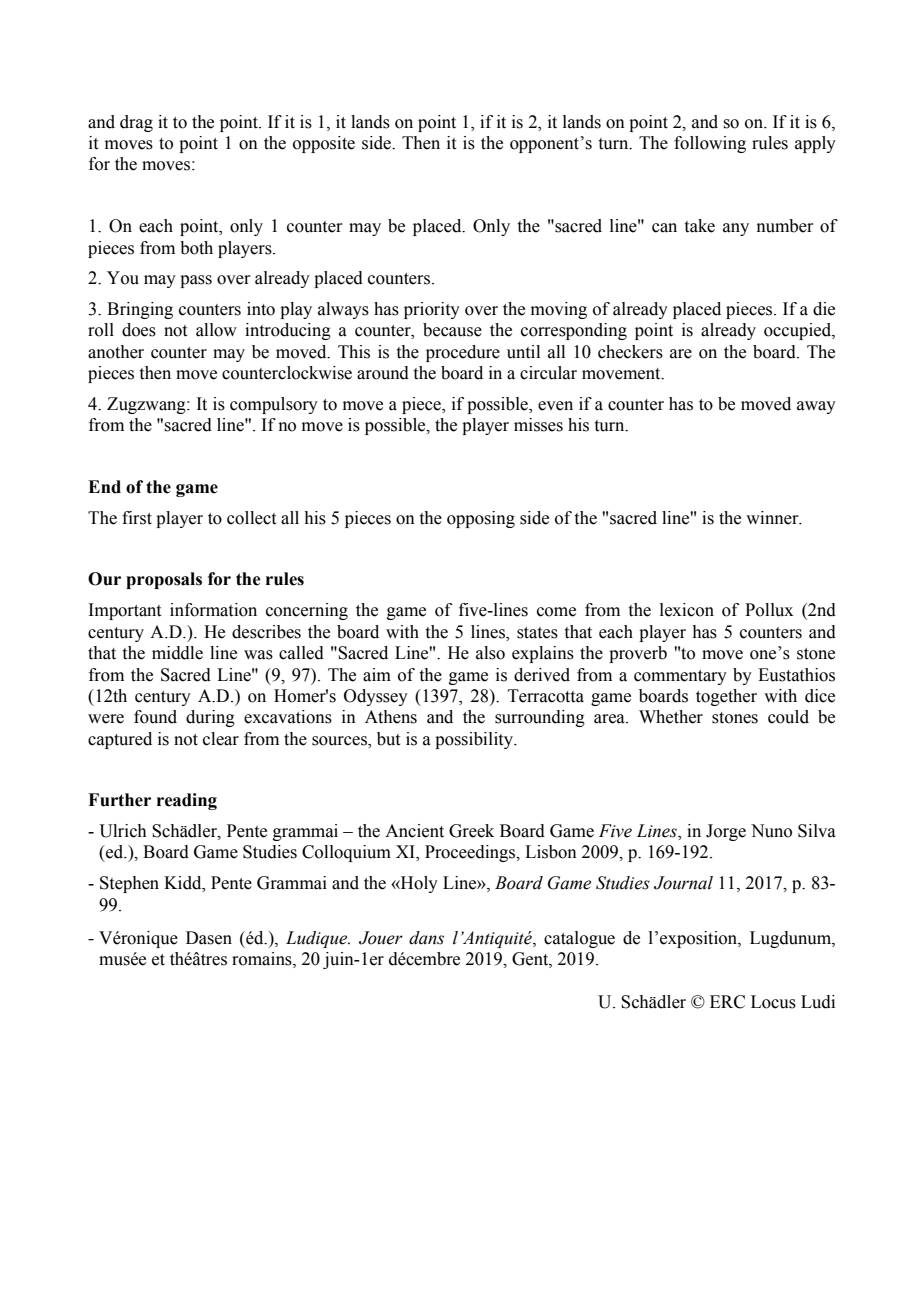 Image resolution: width=924 pixels, height=1308 pixels. What do you see at coordinates (324, 144) in the screenshot?
I see `opposite` at bounding box center [324, 144].
